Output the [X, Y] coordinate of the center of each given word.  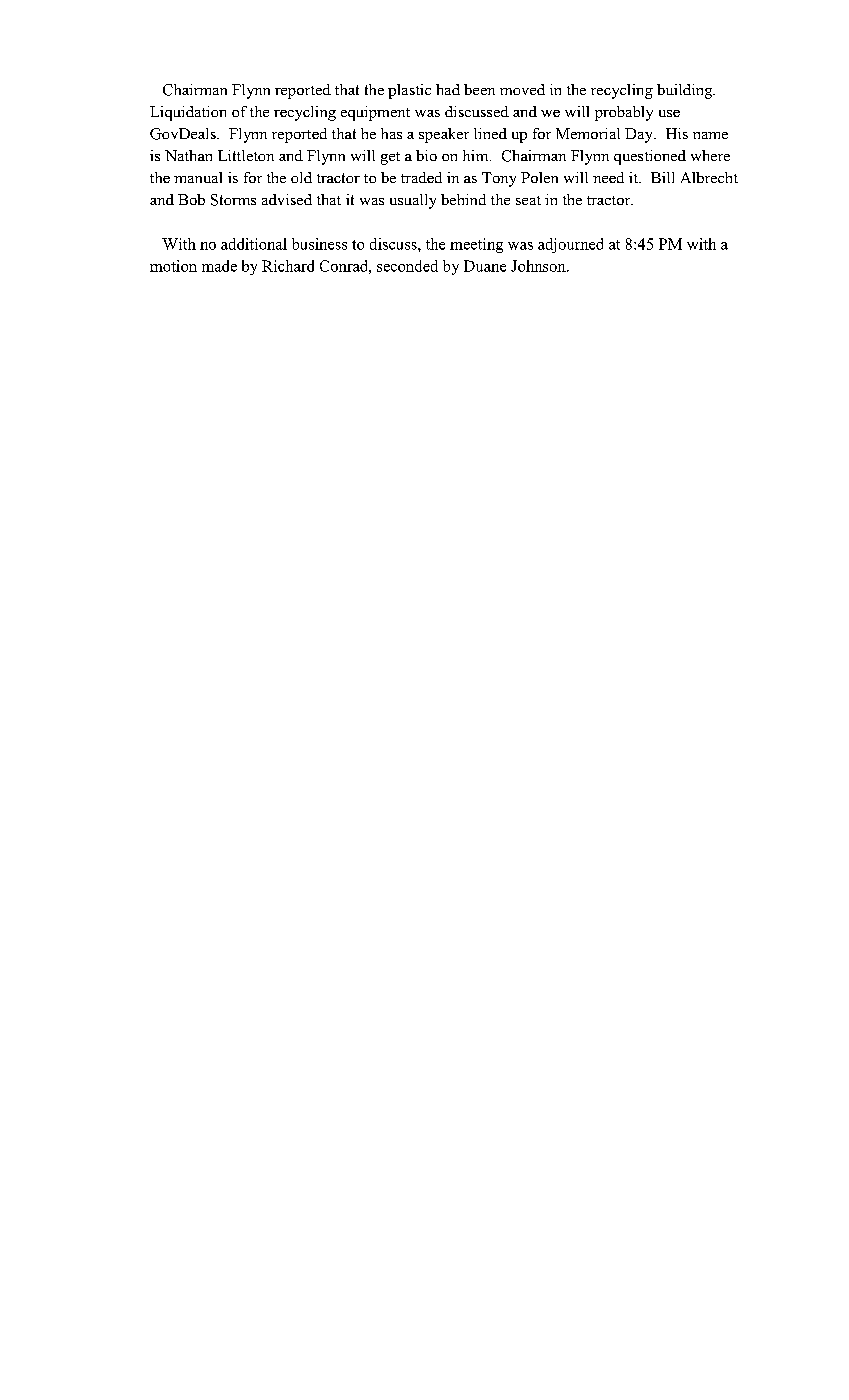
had [448, 89]
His [677, 133]
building [686, 91]
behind [463, 199]
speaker [444, 135]
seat [528, 200]
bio [426, 155]
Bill [662, 177]
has [391, 133]
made [219, 266]
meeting [476, 245]
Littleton [246, 155]
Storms [233, 200]
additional [254, 244]
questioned [650, 157]
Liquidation [188, 113]
